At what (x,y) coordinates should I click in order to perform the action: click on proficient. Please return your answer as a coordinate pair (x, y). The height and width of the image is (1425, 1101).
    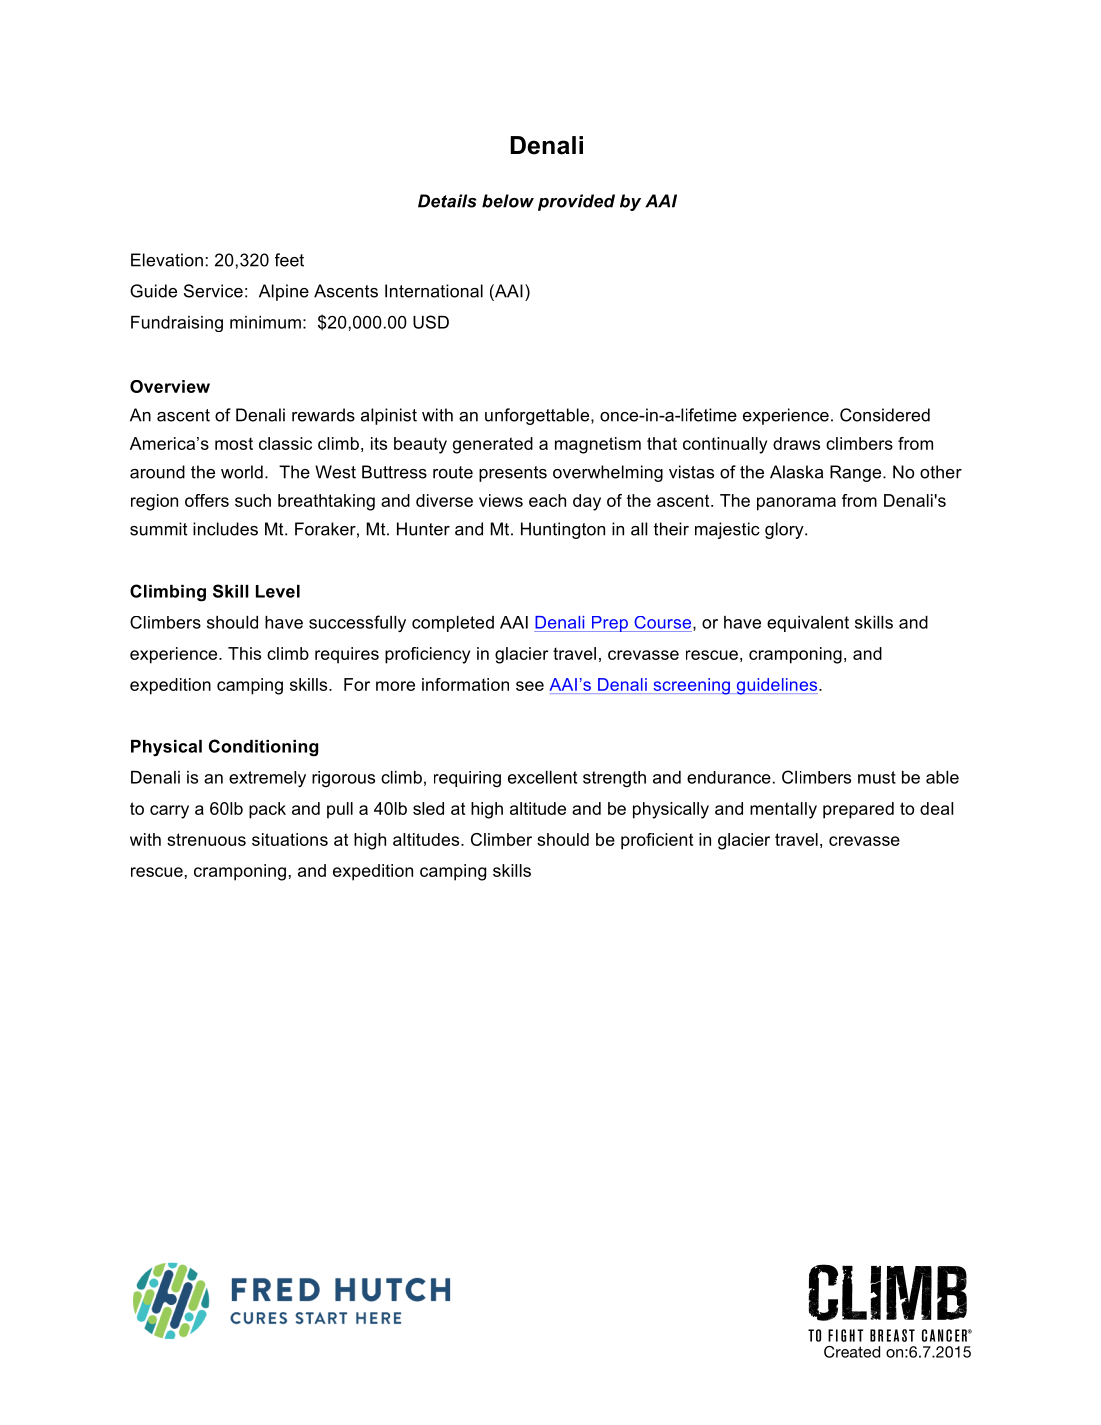
    Looking at the image, I should click on (657, 841).
